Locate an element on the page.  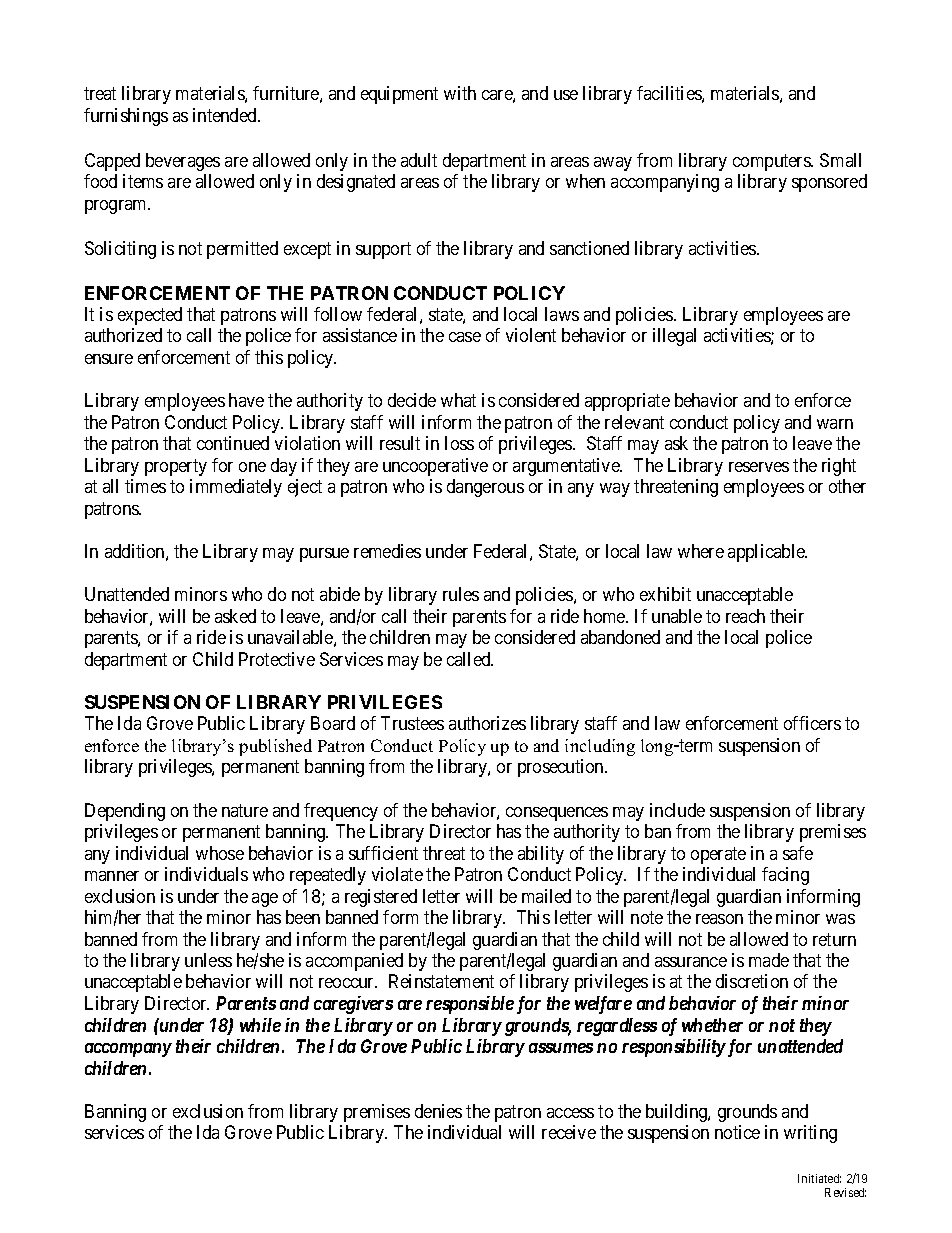
safe is located at coordinates (798, 853).
